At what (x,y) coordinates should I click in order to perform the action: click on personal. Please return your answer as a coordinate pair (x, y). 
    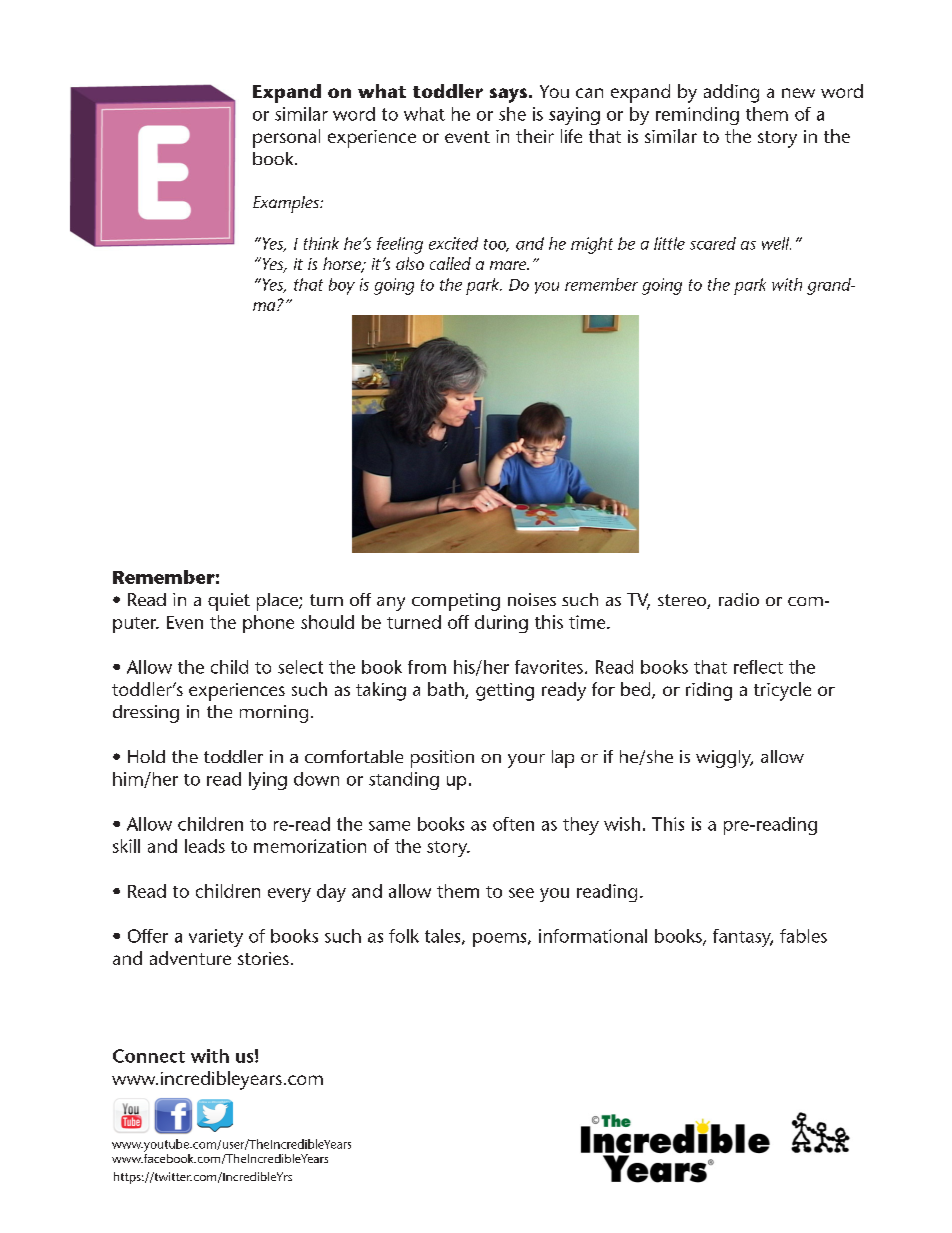
    Looking at the image, I should click on (286, 138).
